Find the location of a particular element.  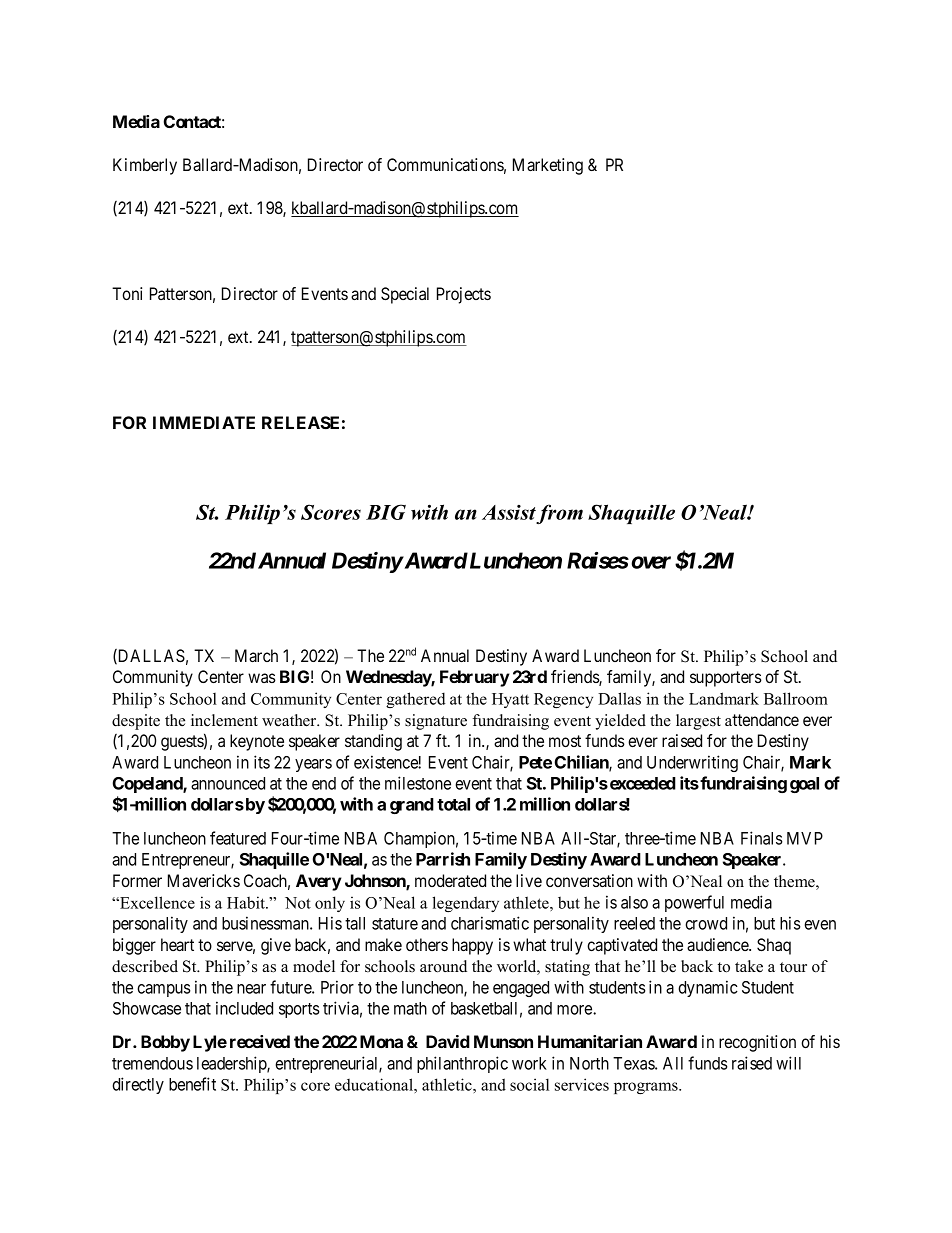

supporters is located at coordinates (726, 679).
